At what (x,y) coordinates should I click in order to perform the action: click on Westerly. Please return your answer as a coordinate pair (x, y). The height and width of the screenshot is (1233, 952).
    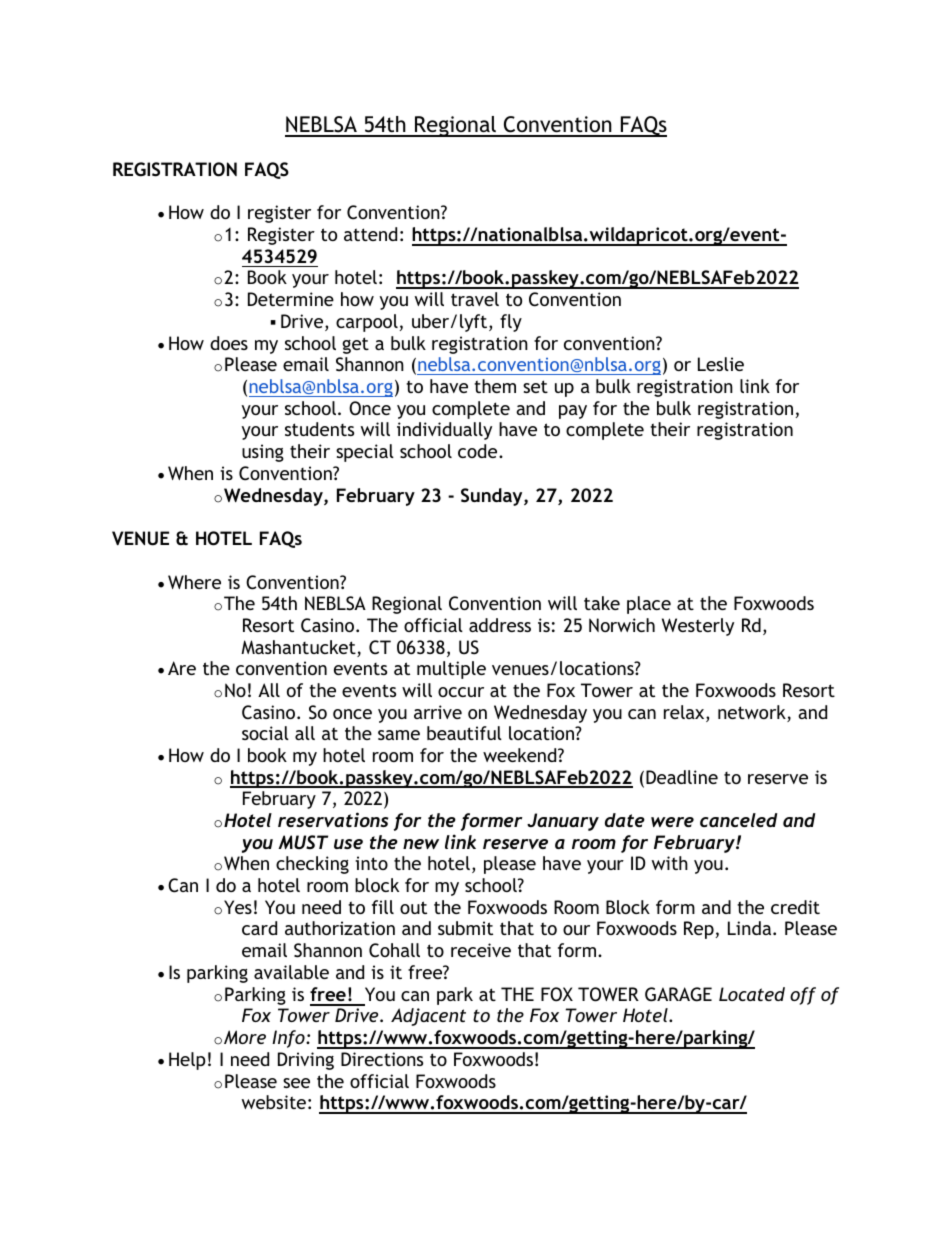
    Looking at the image, I should click on (698, 627).
